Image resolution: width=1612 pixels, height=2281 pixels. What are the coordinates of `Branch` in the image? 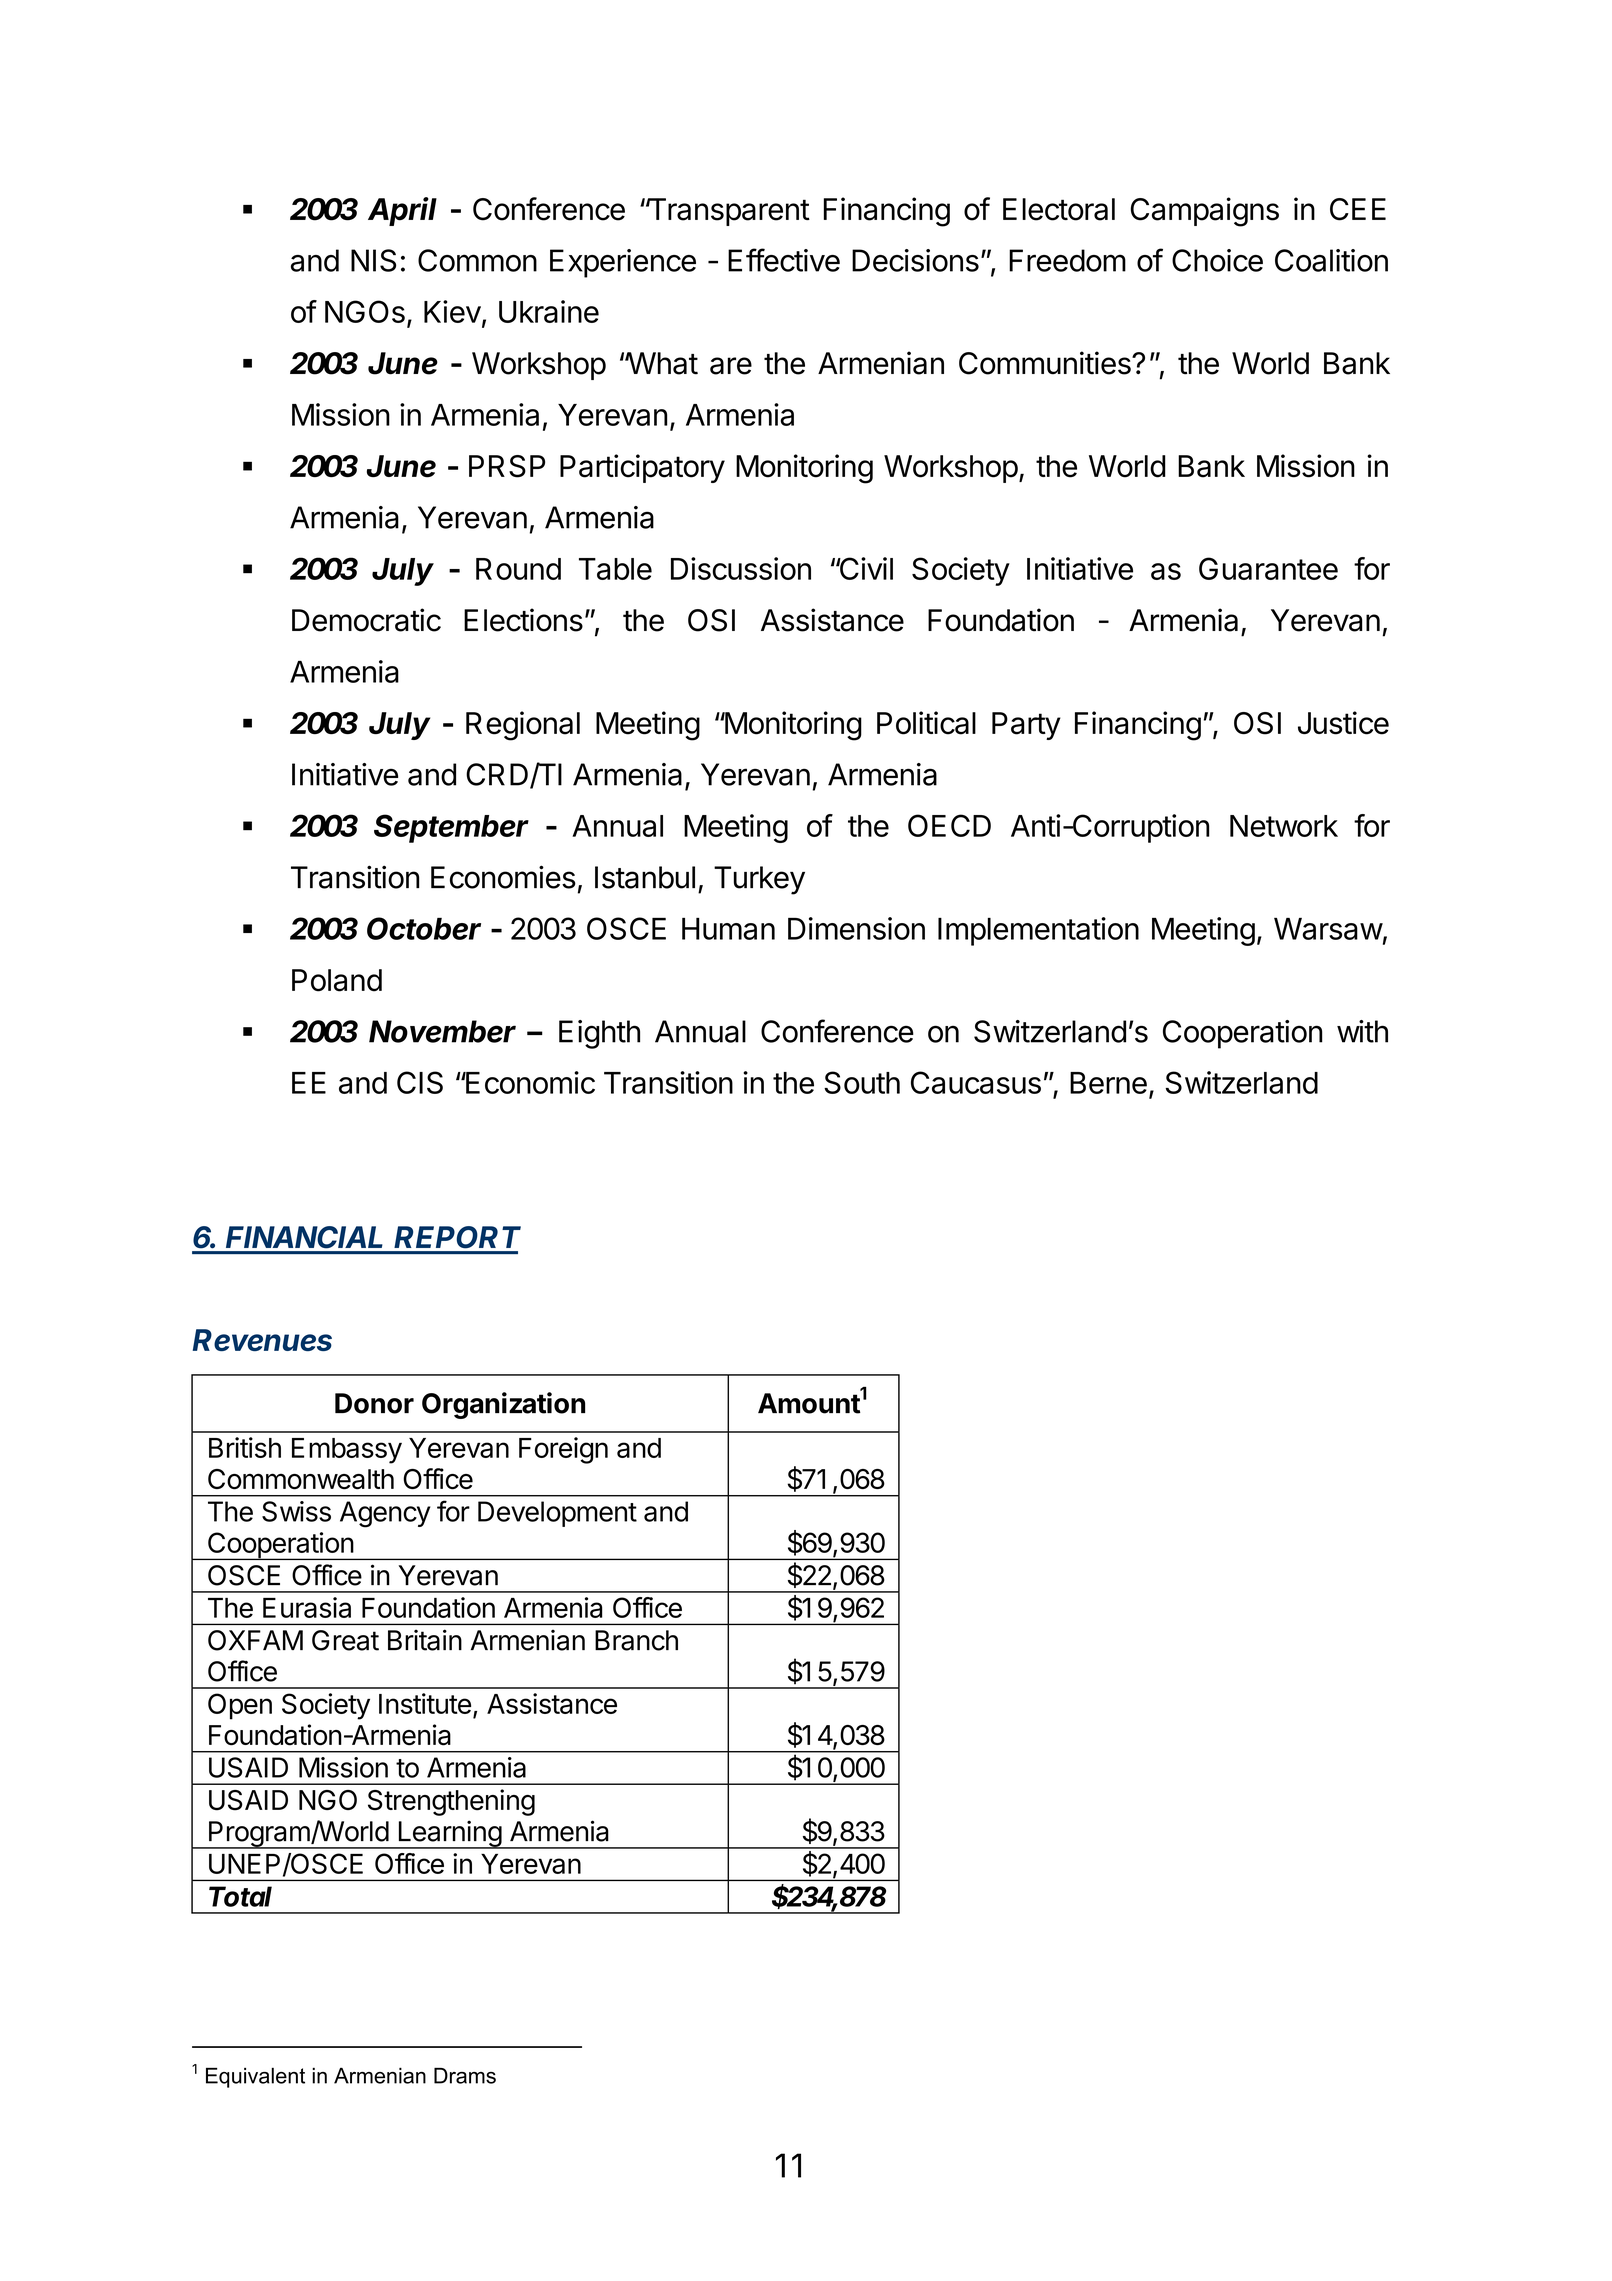 It's located at (636, 1640).
